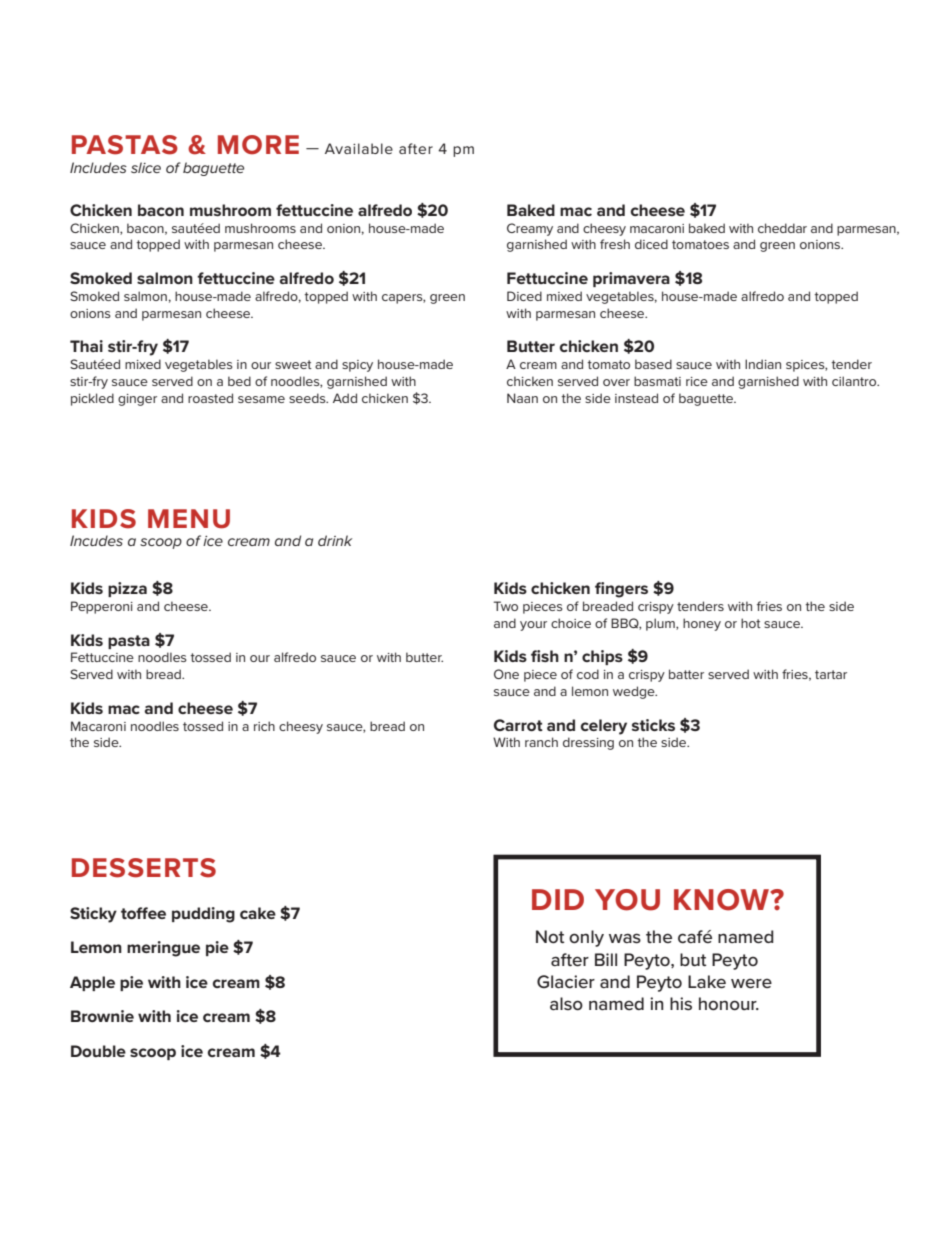 The image size is (952, 1233). I want to click on also, so click(566, 1003).
